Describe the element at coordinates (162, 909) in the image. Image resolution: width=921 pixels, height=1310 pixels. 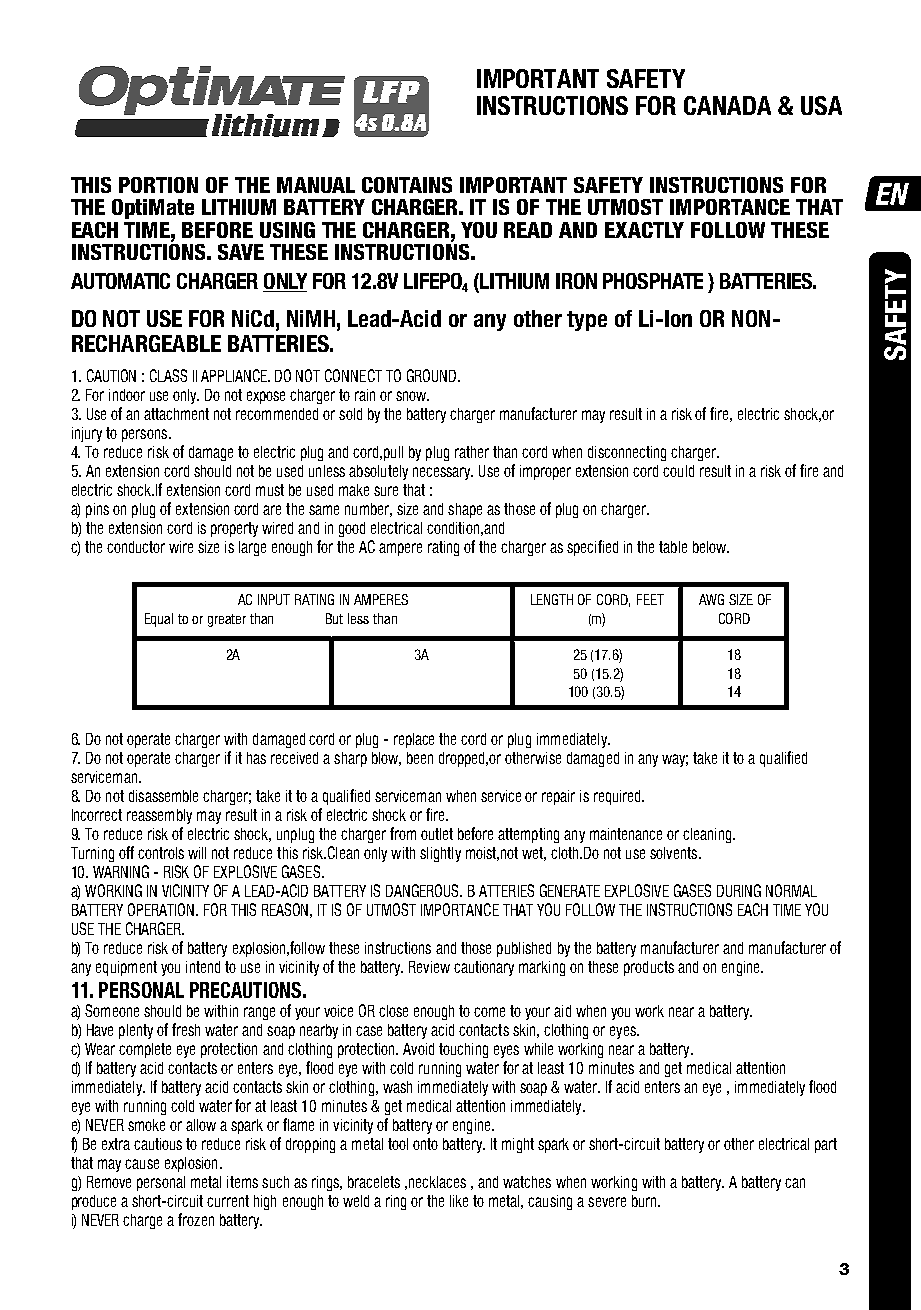
I see `OPERATION` at that location.
